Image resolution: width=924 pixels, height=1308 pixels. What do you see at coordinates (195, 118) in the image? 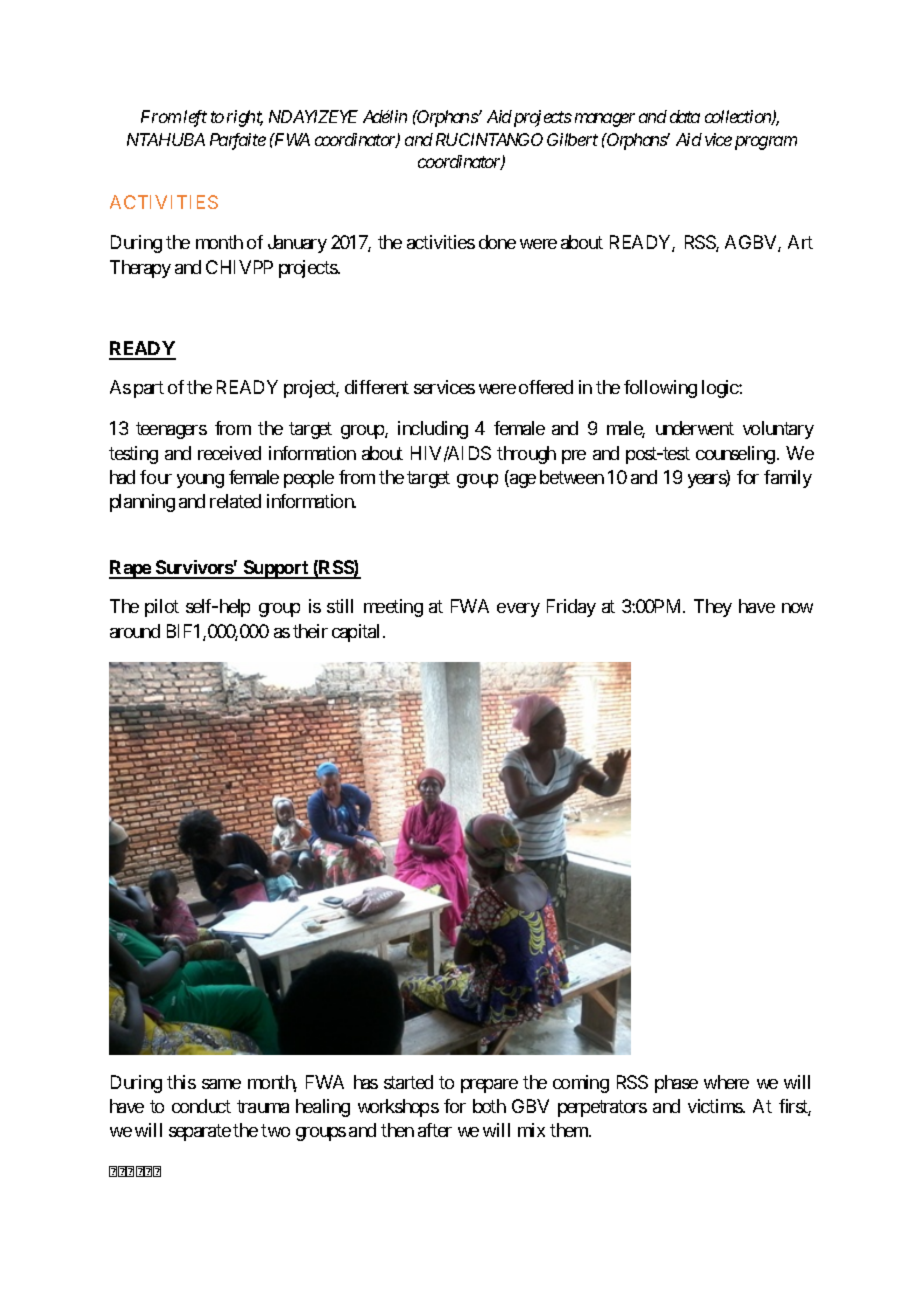
I see `left` at bounding box center [195, 118].
